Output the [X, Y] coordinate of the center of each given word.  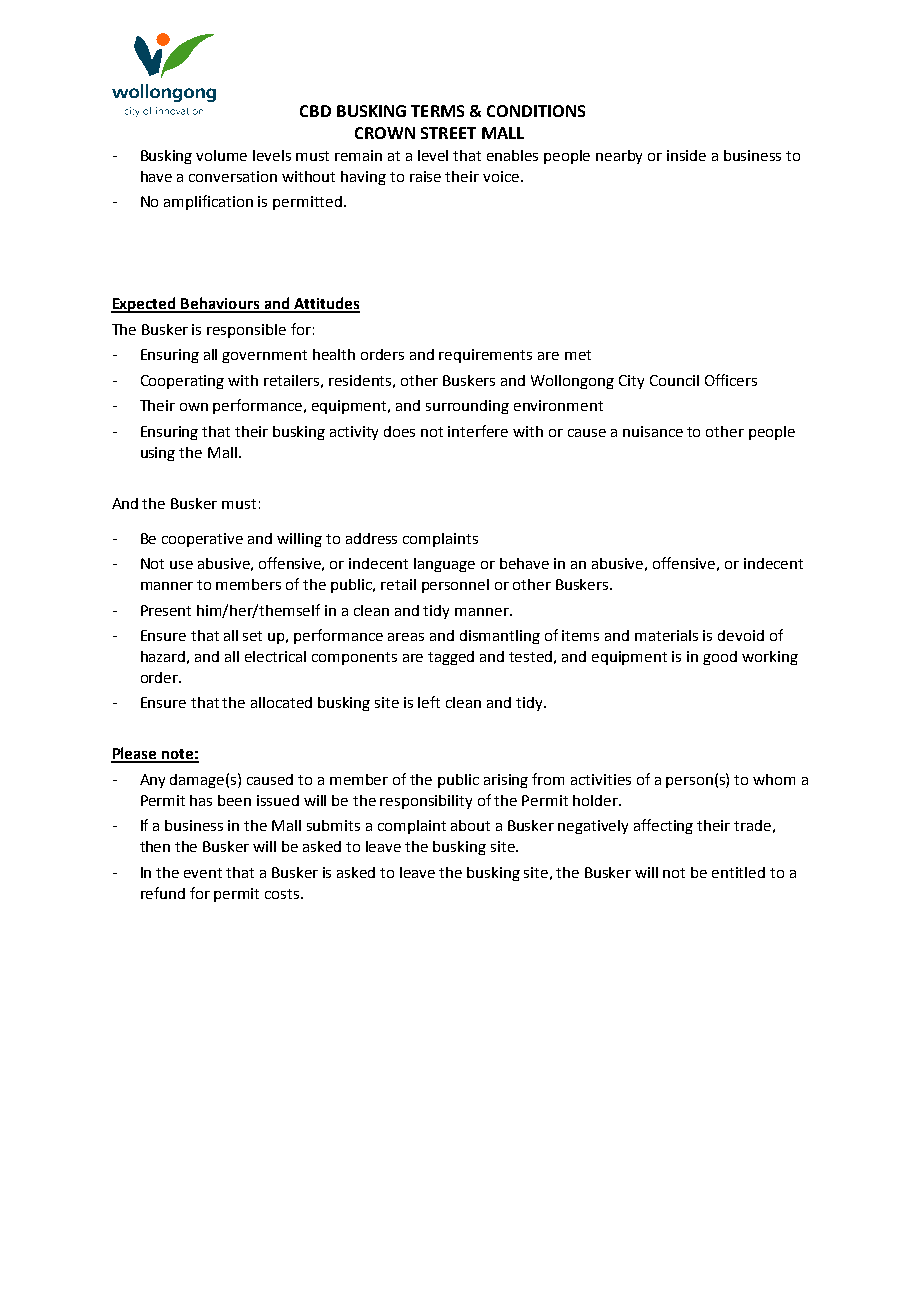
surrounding [467, 407]
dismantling [500, 637]
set [252, 636]
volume [221, 155]
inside [686, 155]
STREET [448, 133]
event [203, 873]
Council [674, 380]
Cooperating [182, 382]
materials [666, 635]
